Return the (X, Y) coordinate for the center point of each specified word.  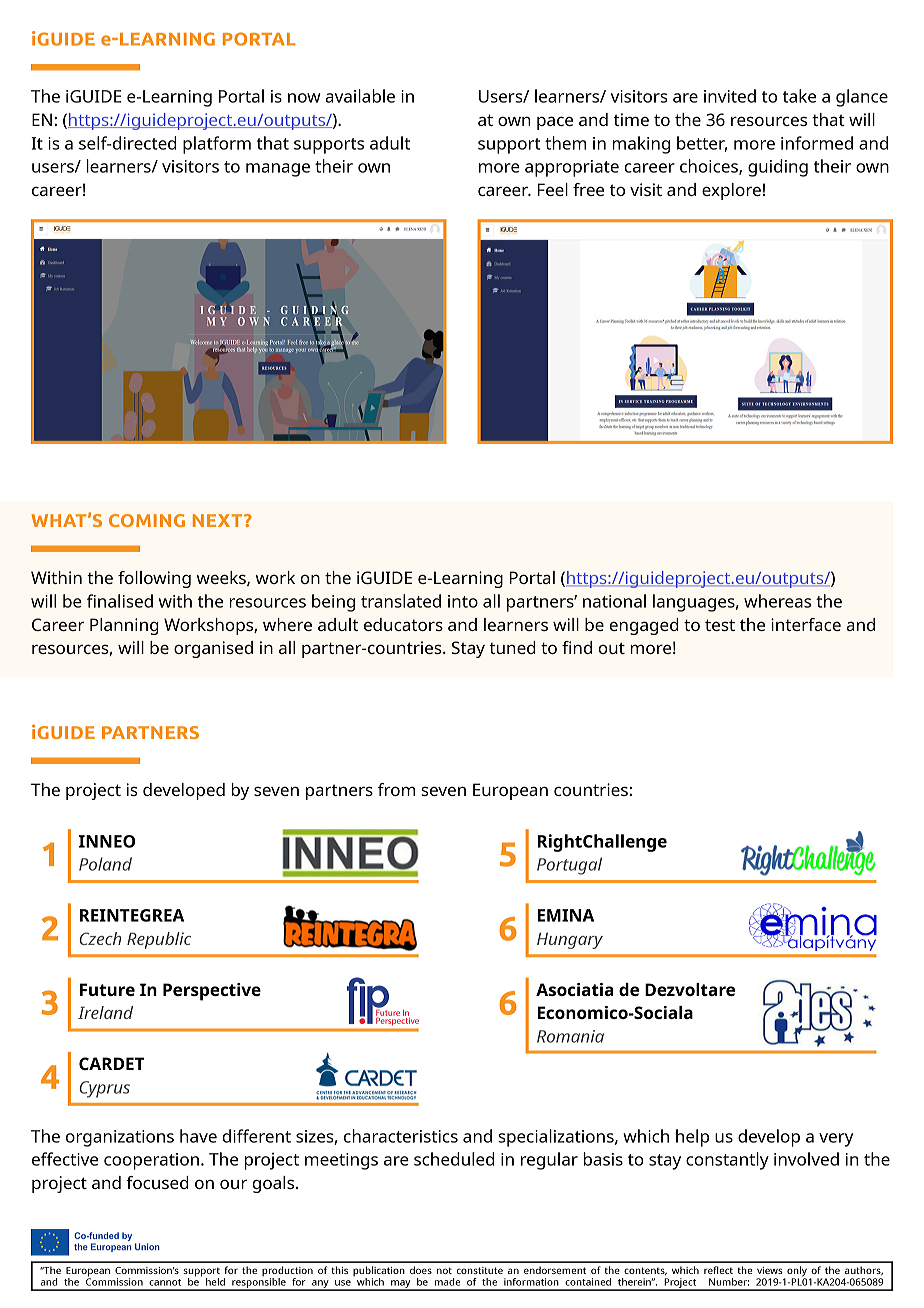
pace (555, 123)
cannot (165, 1282)
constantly (727, 1161)
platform (217, 145)
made (448, 1282)
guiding (778, 168)
